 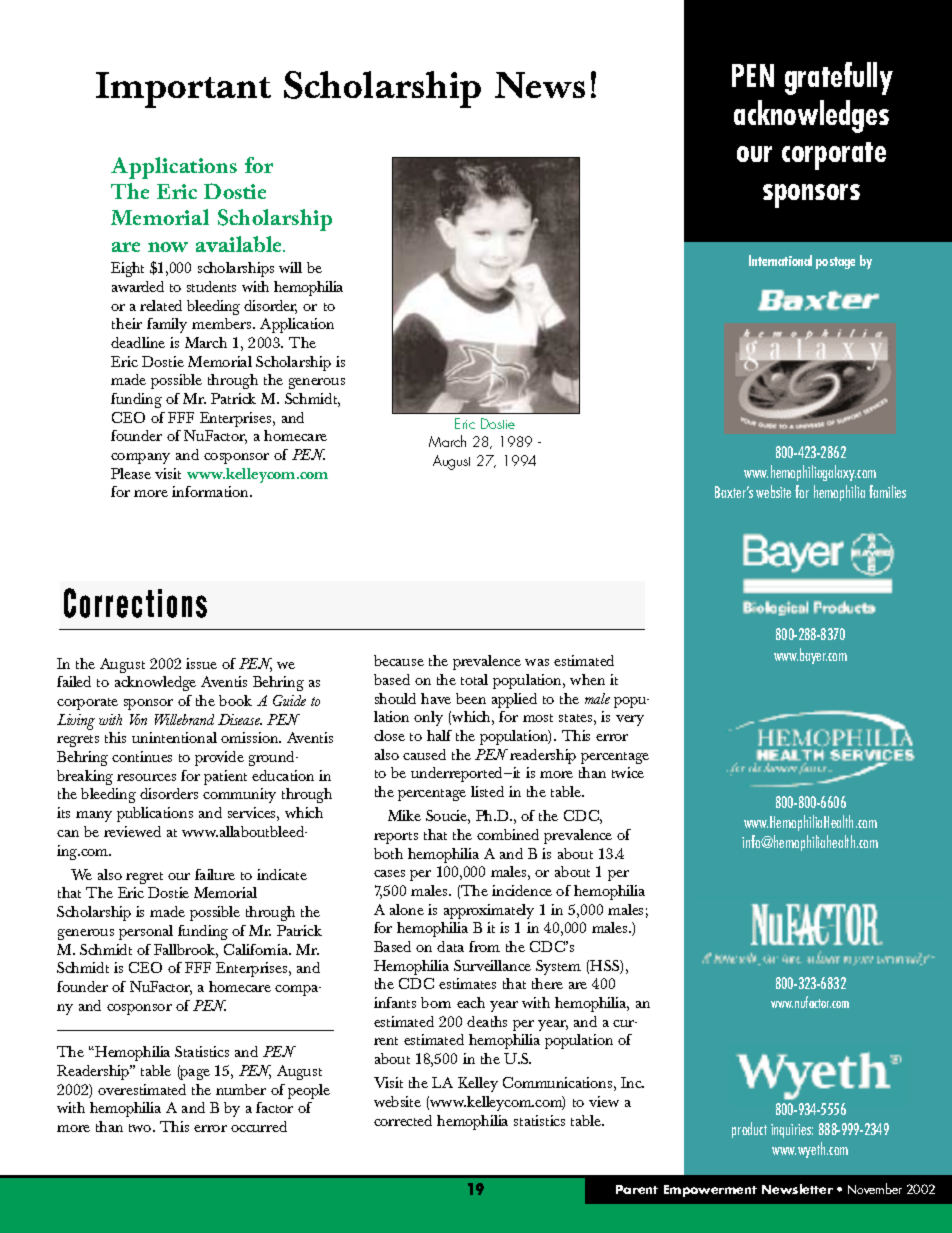 I want to click on publications, so click(x=155, y=814).
